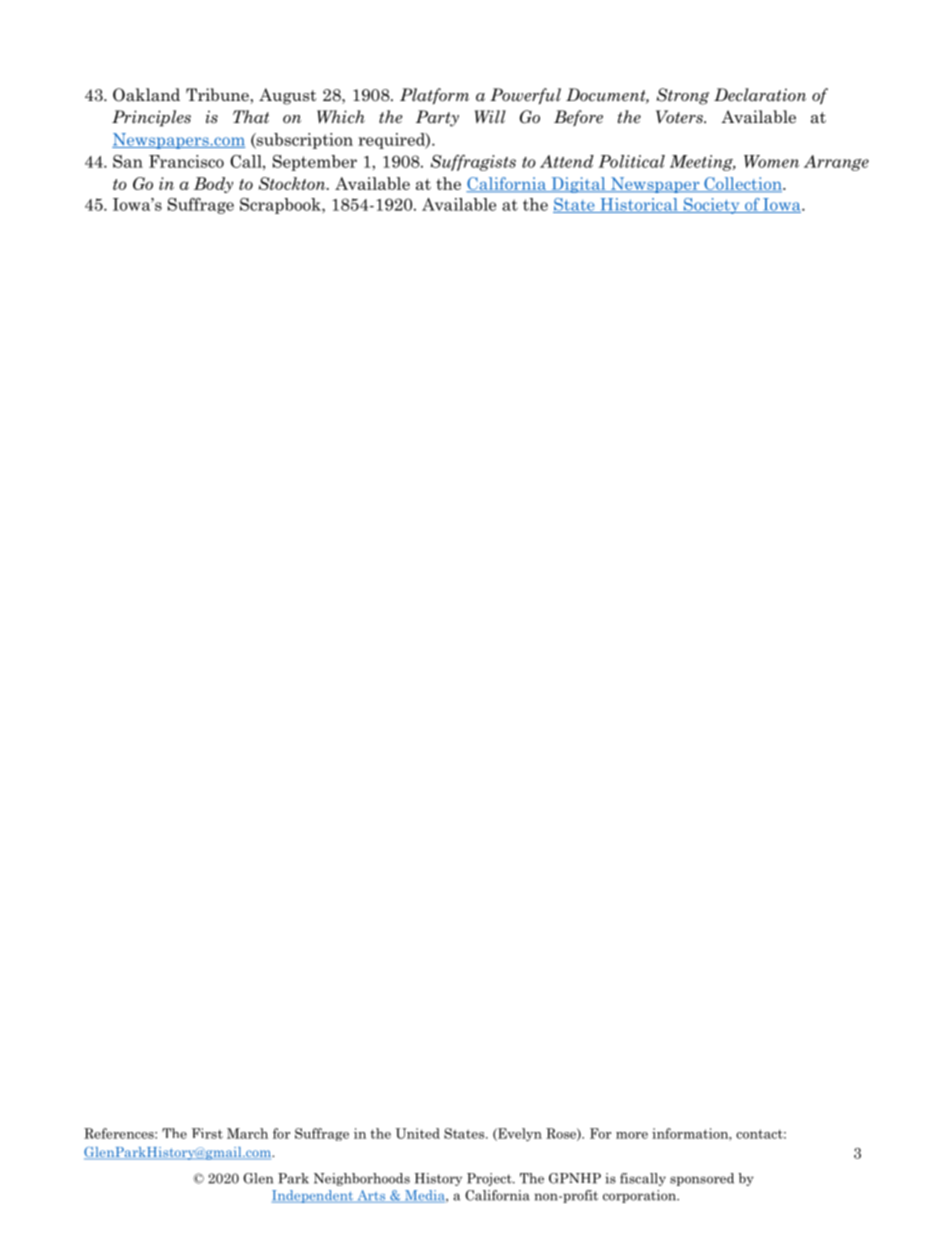 This page has width=952, height=1233. What do you see at coordinates (314, 1196) in the page?
I see `Independent` at bounding box center [314, 1196].
